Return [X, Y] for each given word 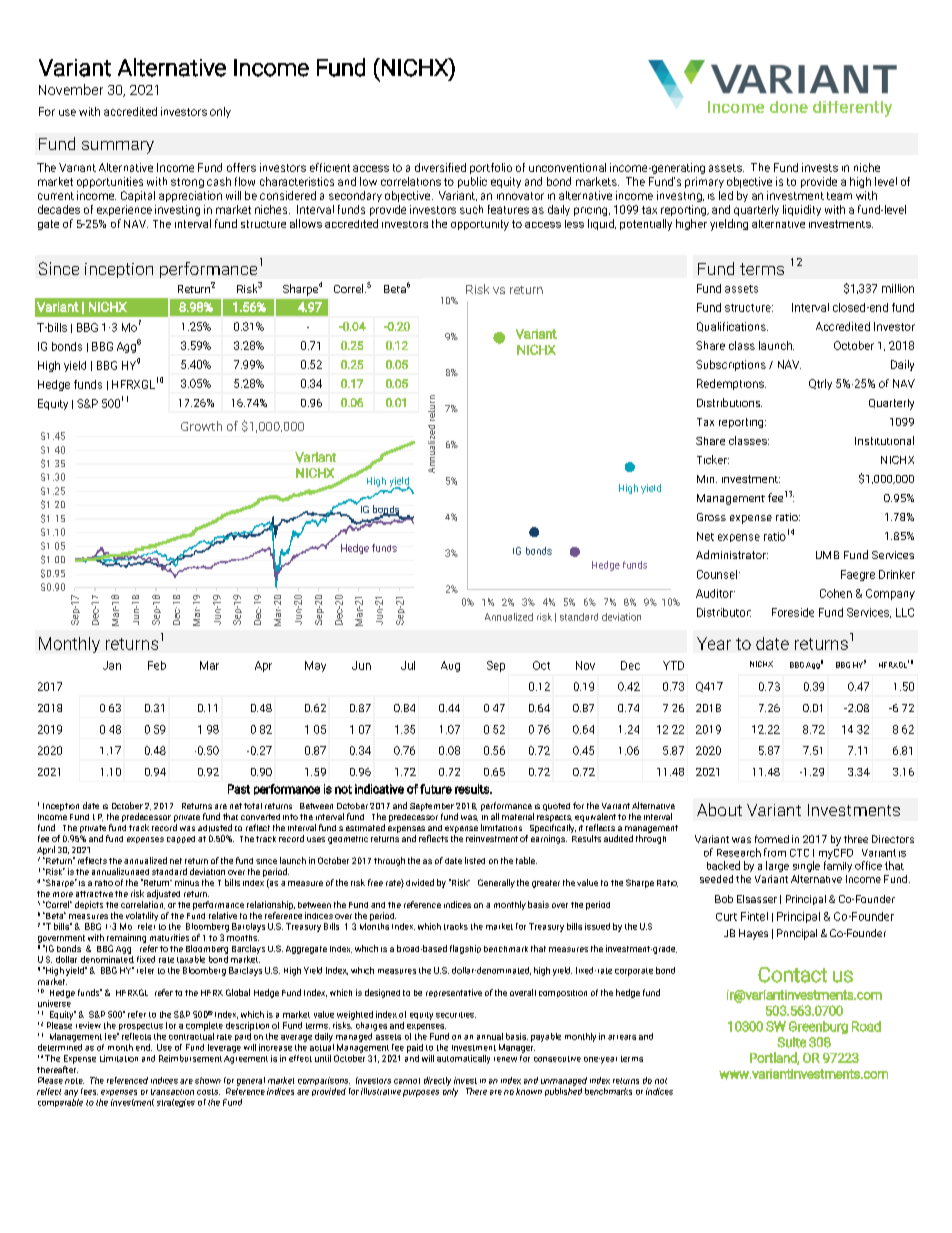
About [719, 809]
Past [239, 789]
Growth [201, 426]
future [436, 789]
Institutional [884, 440]
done [789, 107]
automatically [463, 1059]
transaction [172, 1092]
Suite [791, 1042]
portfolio [491, 168]
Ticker [713, 459]
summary [118, 147]
